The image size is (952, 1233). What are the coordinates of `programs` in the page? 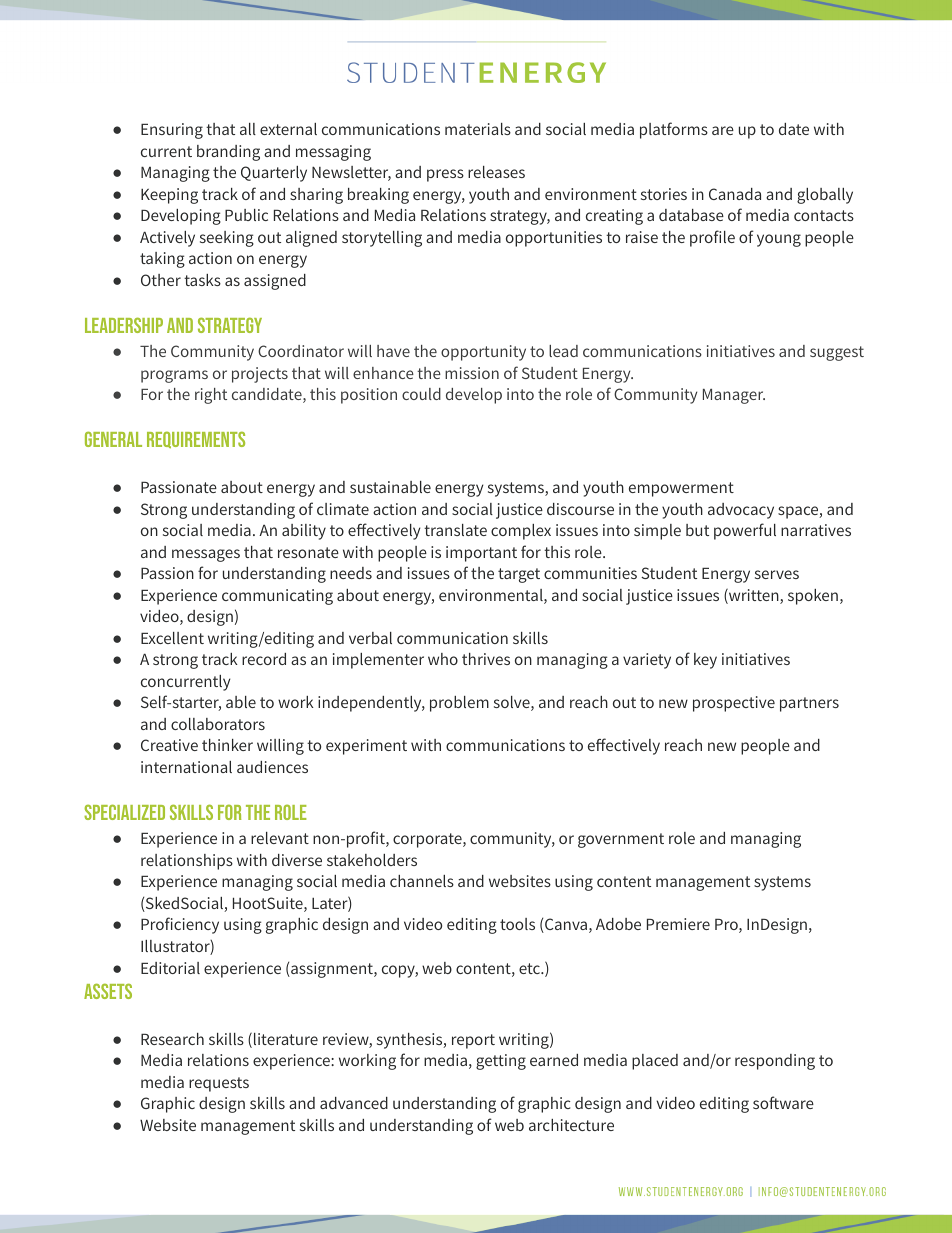 It's located at (174, 376).
